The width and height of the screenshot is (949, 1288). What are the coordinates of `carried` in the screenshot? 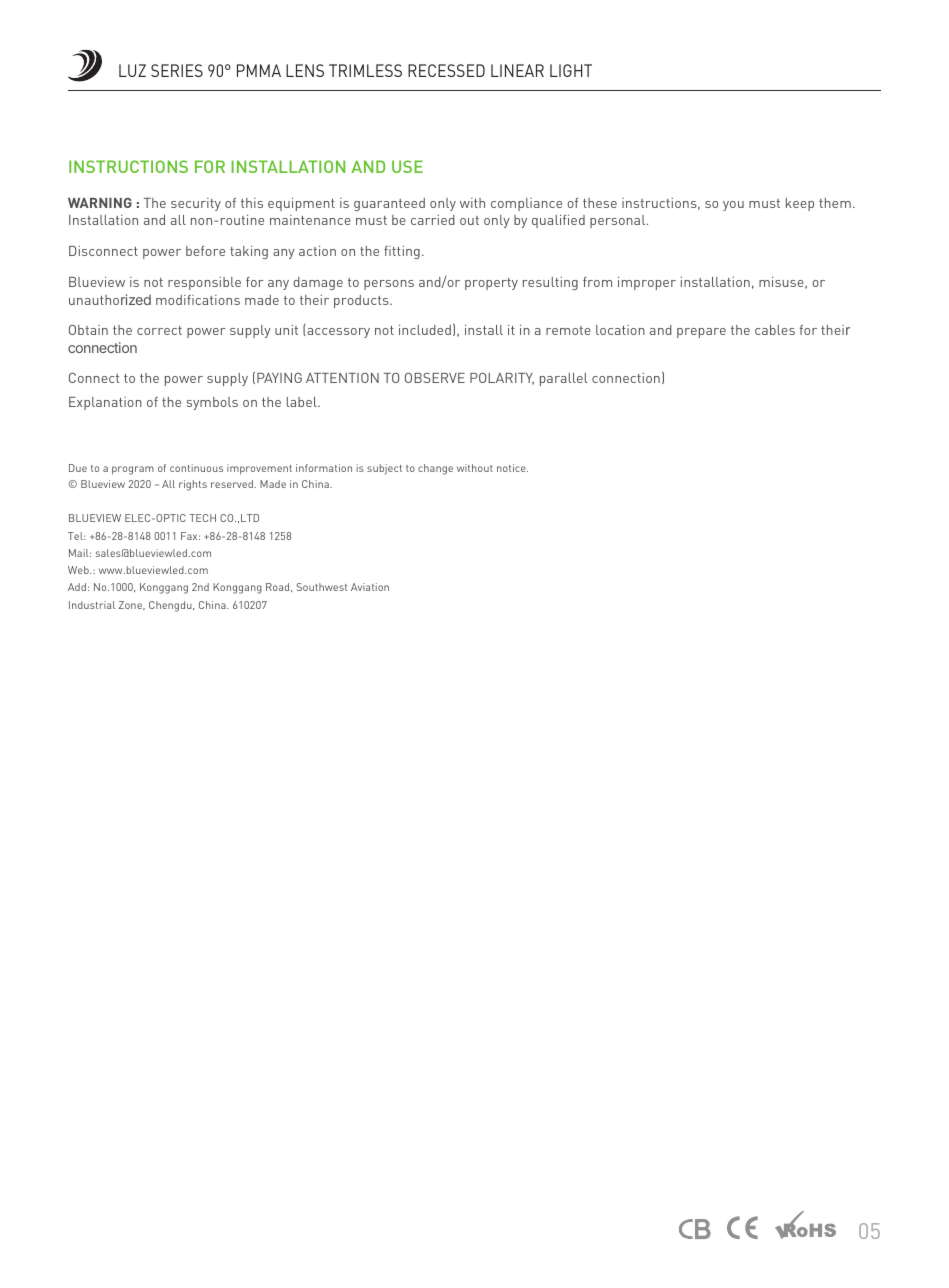 It's located at (433, 220).
